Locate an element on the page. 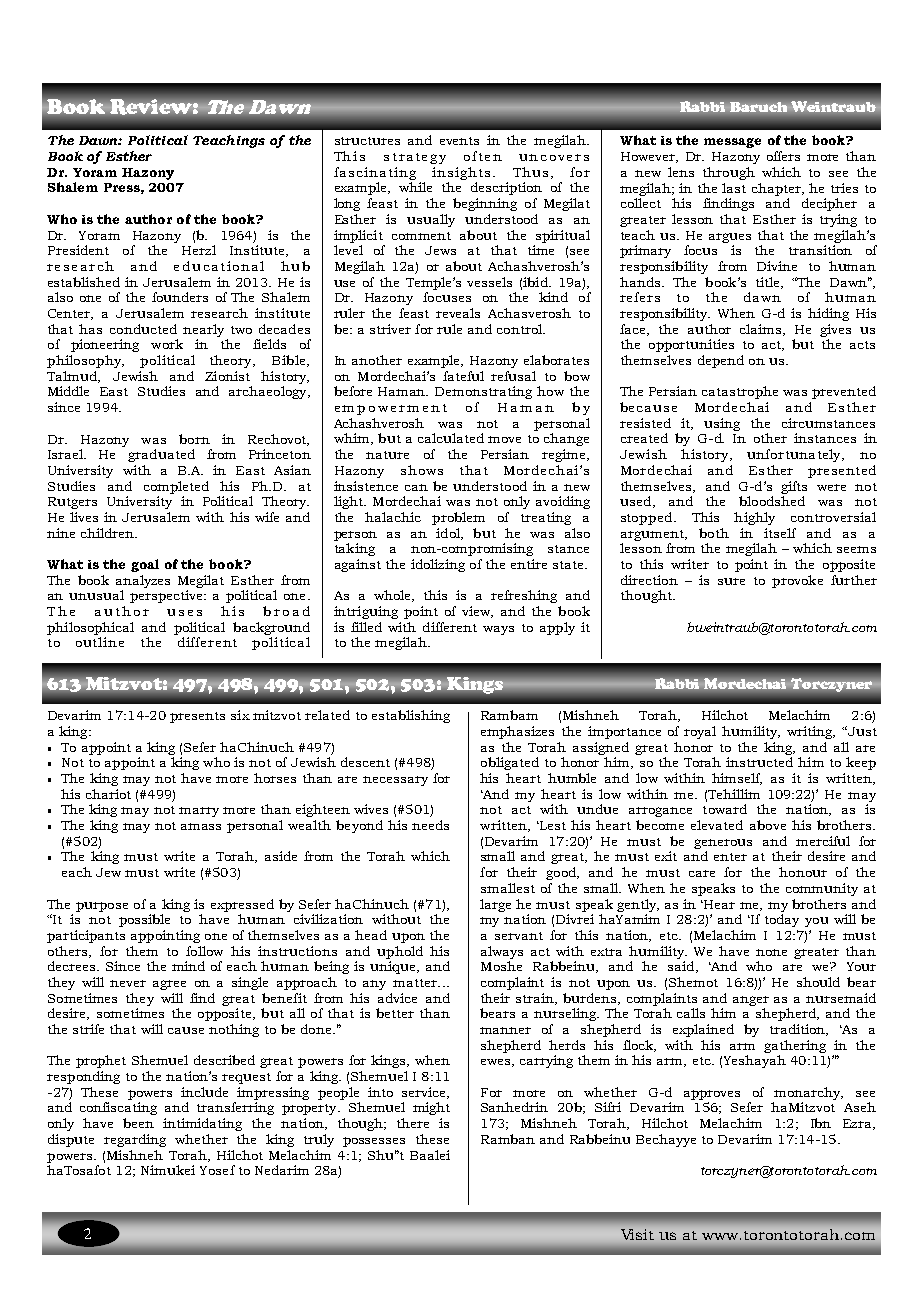 The width and height of the image is (924, 1308). Herzl is located at coordinates (199, 250).
